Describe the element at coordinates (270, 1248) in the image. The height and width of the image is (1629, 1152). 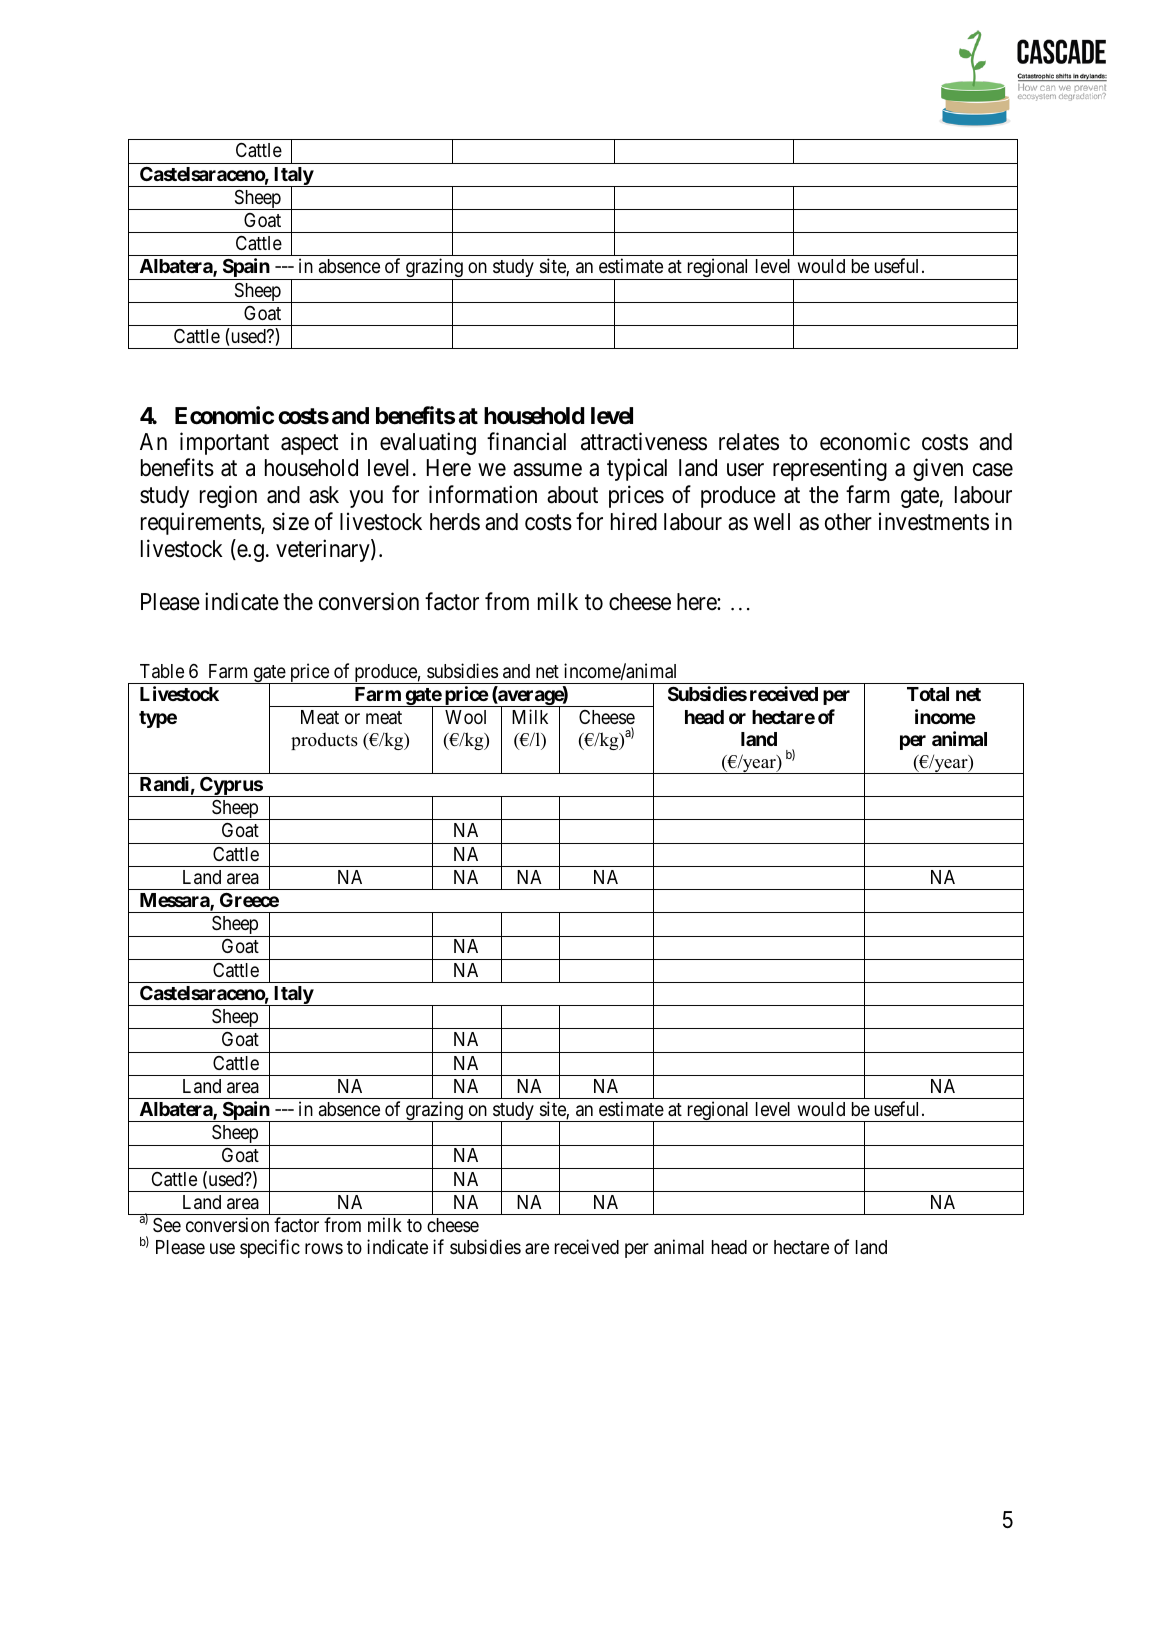
I see `specific` at that location.
